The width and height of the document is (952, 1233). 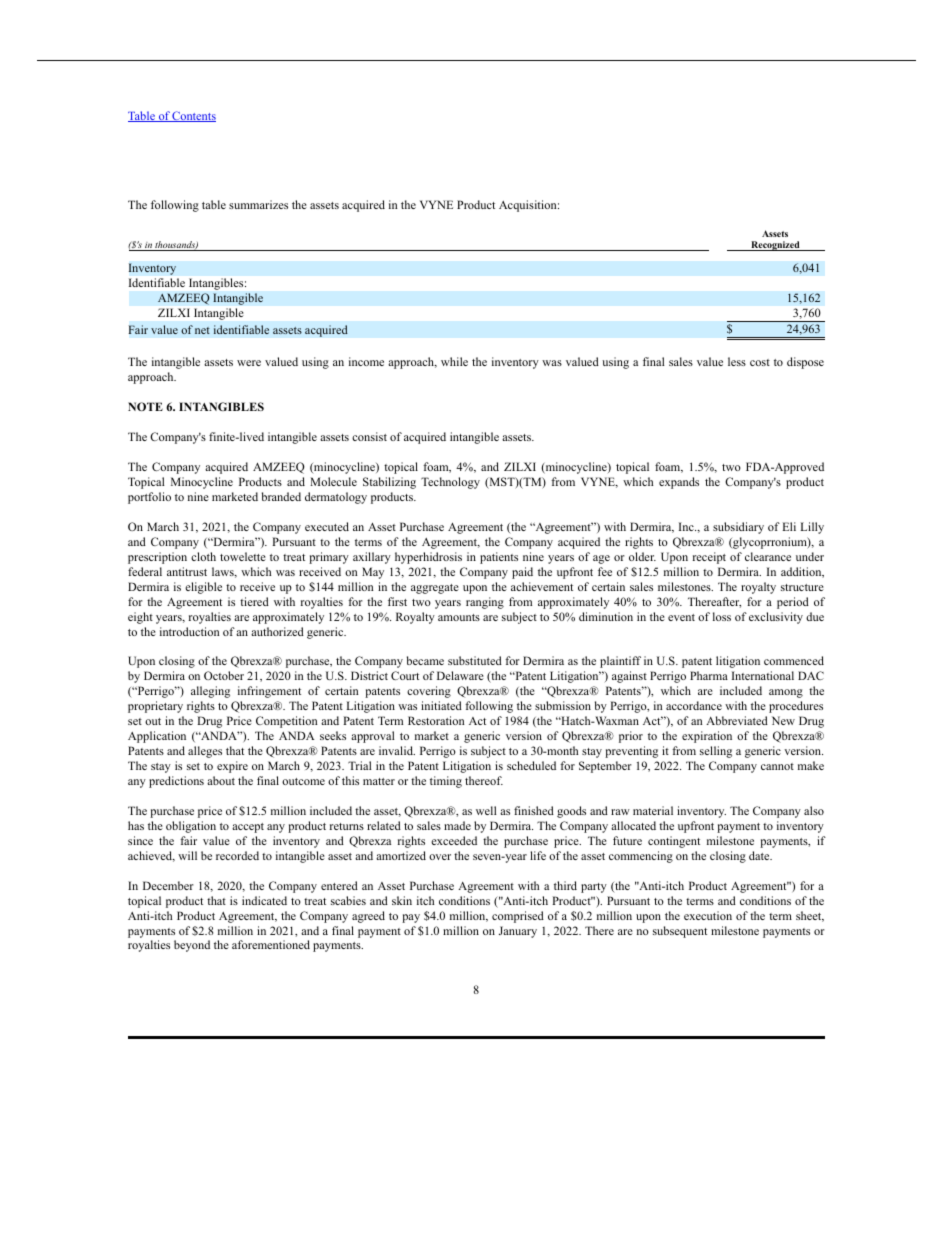 I want to click on cloth, so click(x=203, y=556).
